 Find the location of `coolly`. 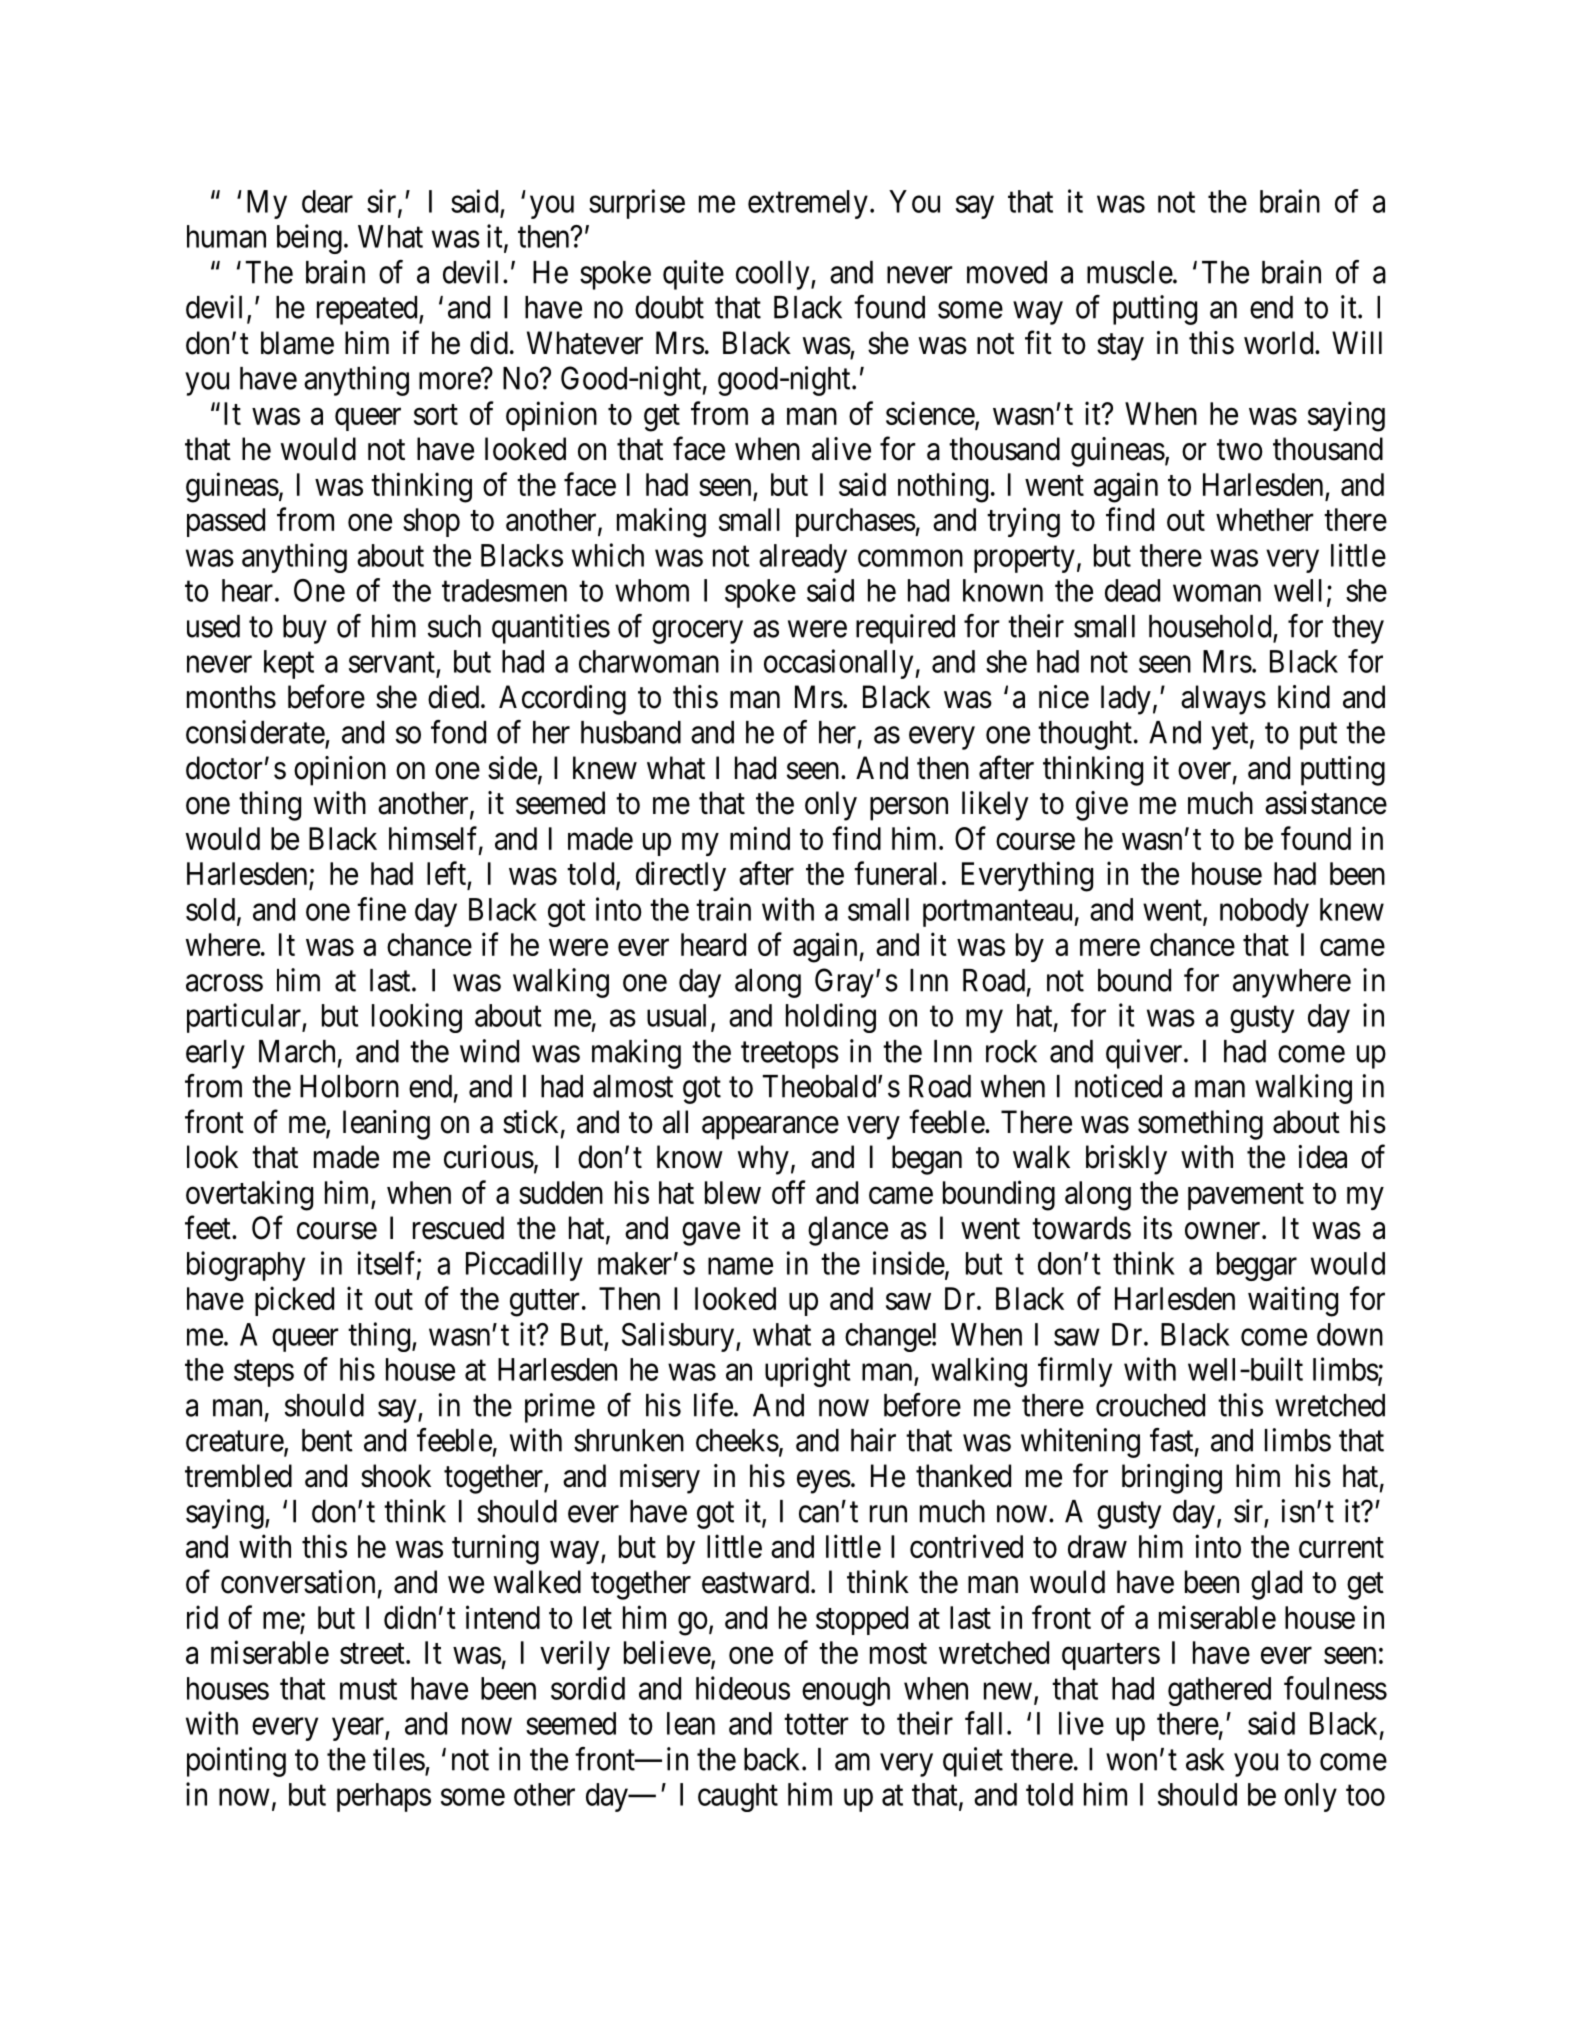

coolly is located at coordinates (774, 275).
